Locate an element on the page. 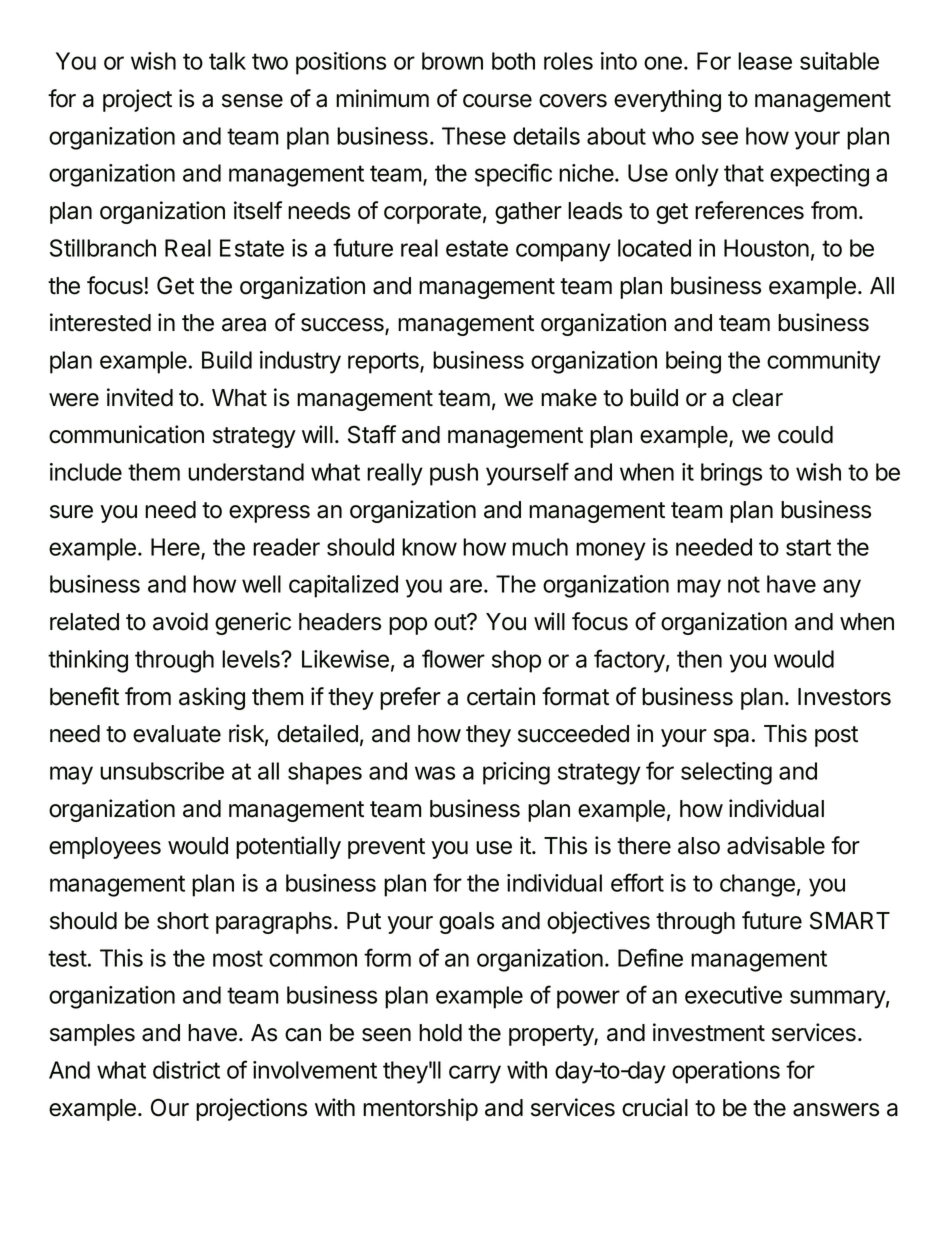 This document has height=1233, width=952. district is located at coordinates (186, 1070).
